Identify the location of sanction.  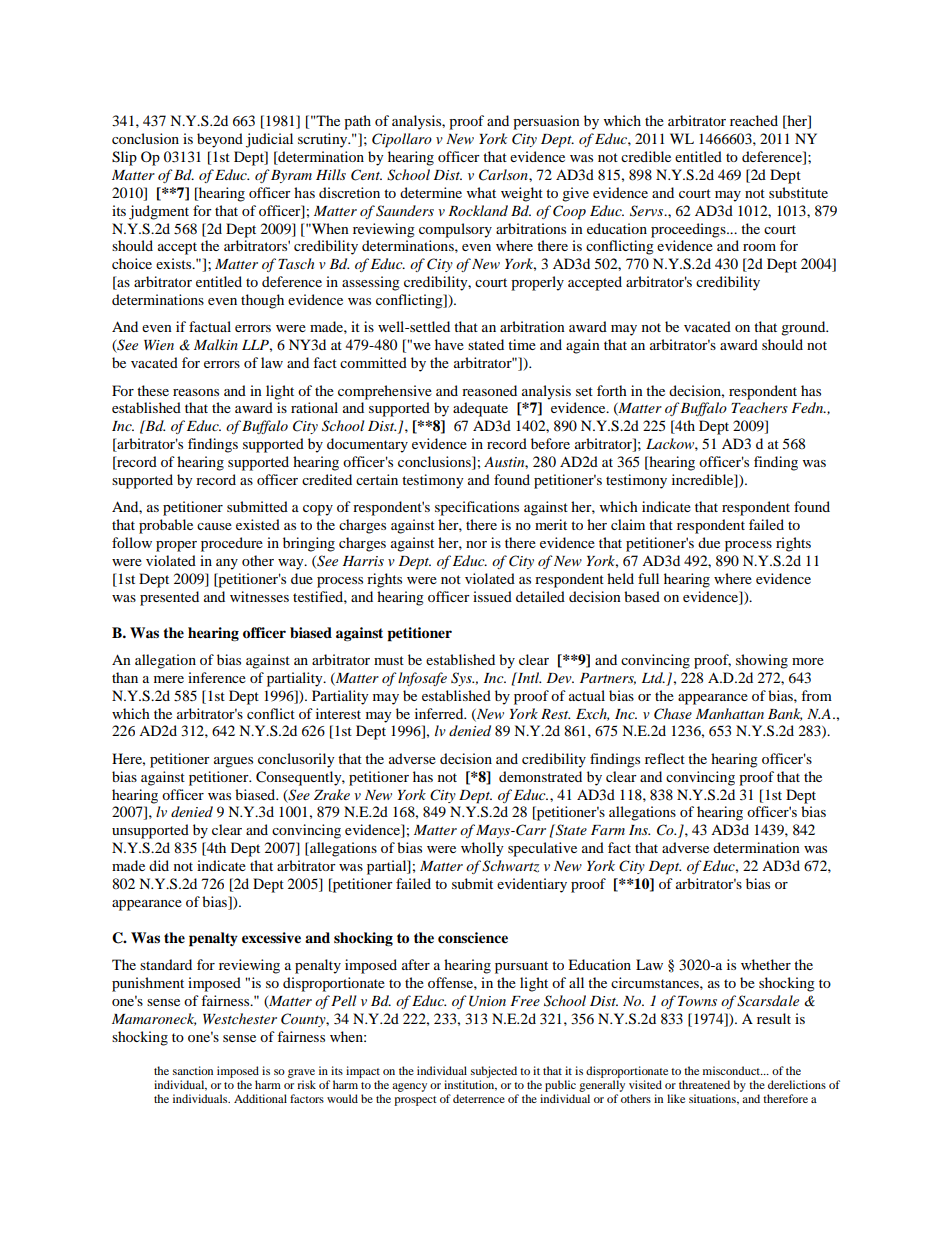
(193, 1070).
